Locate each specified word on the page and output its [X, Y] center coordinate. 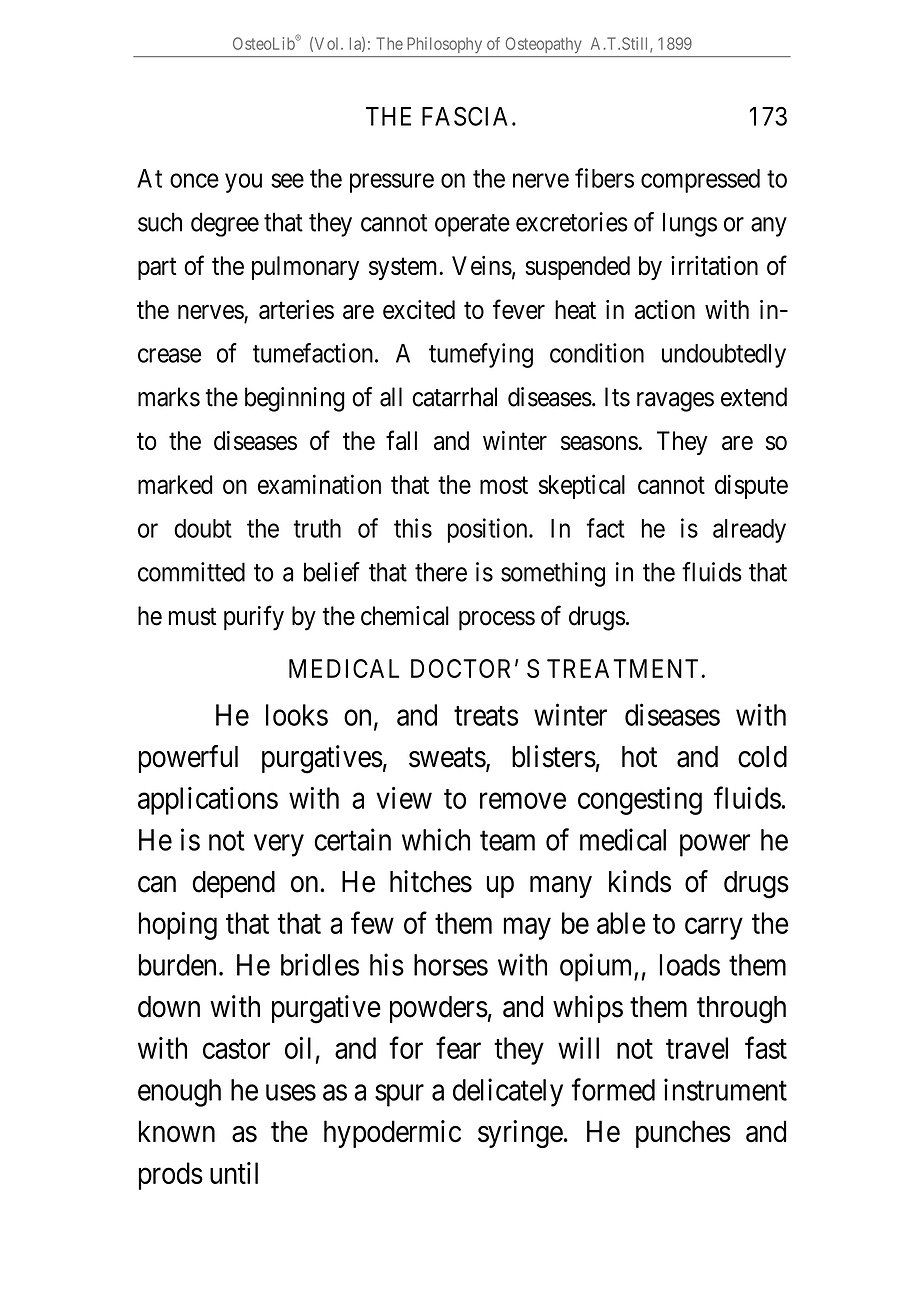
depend [233, 884]
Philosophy [445, 45]
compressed [700, 181]
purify [254, 618]
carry [714, 929]
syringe [520, 1134]
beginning [295, 399]
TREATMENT [624, 668]
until [234, 1173]
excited [419, 309]
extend [754, 397]
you [243, 183]
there [441, 572]
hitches [431, 881]
